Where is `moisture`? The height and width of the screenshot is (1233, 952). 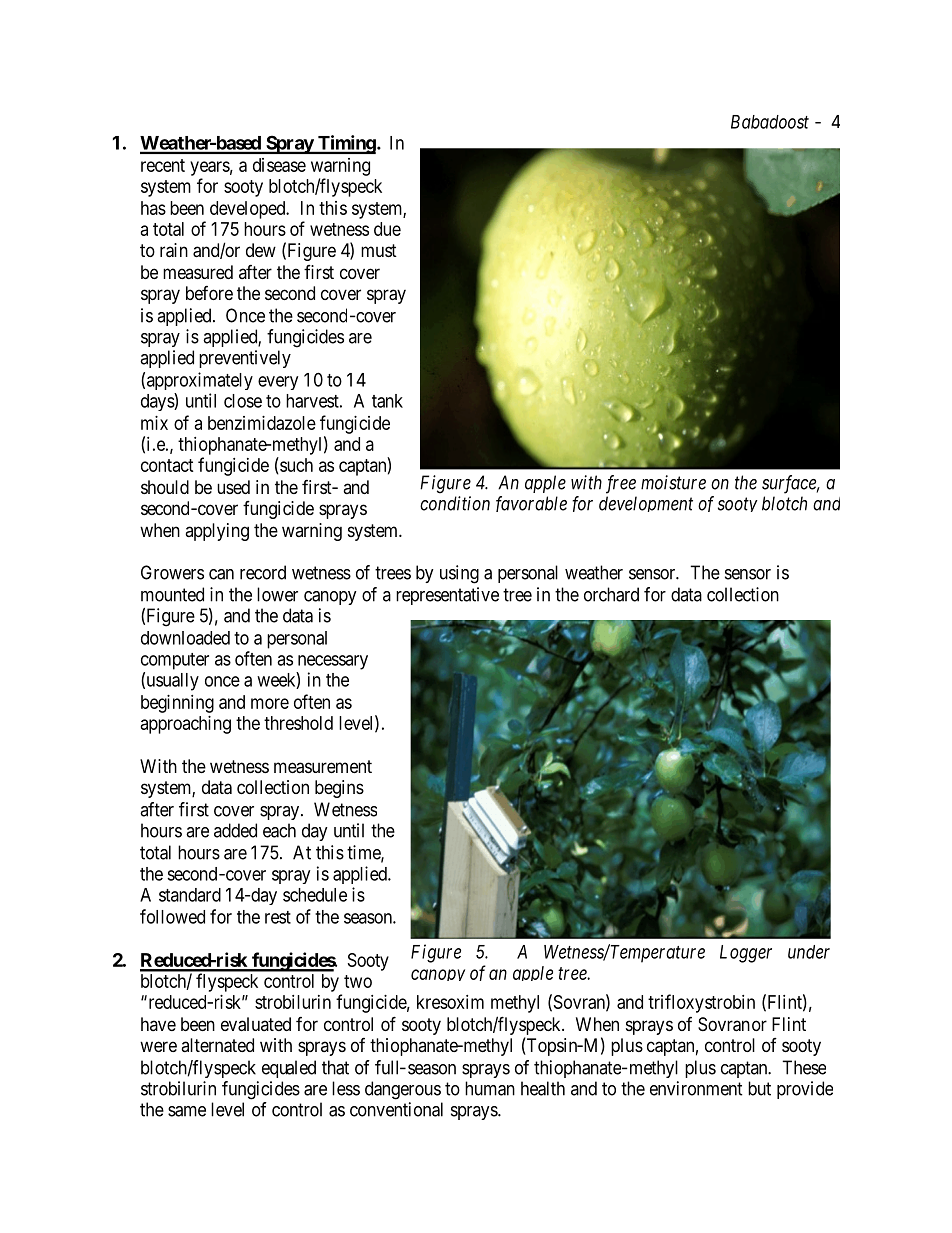 moisture is located at coordinates (673, 482).
